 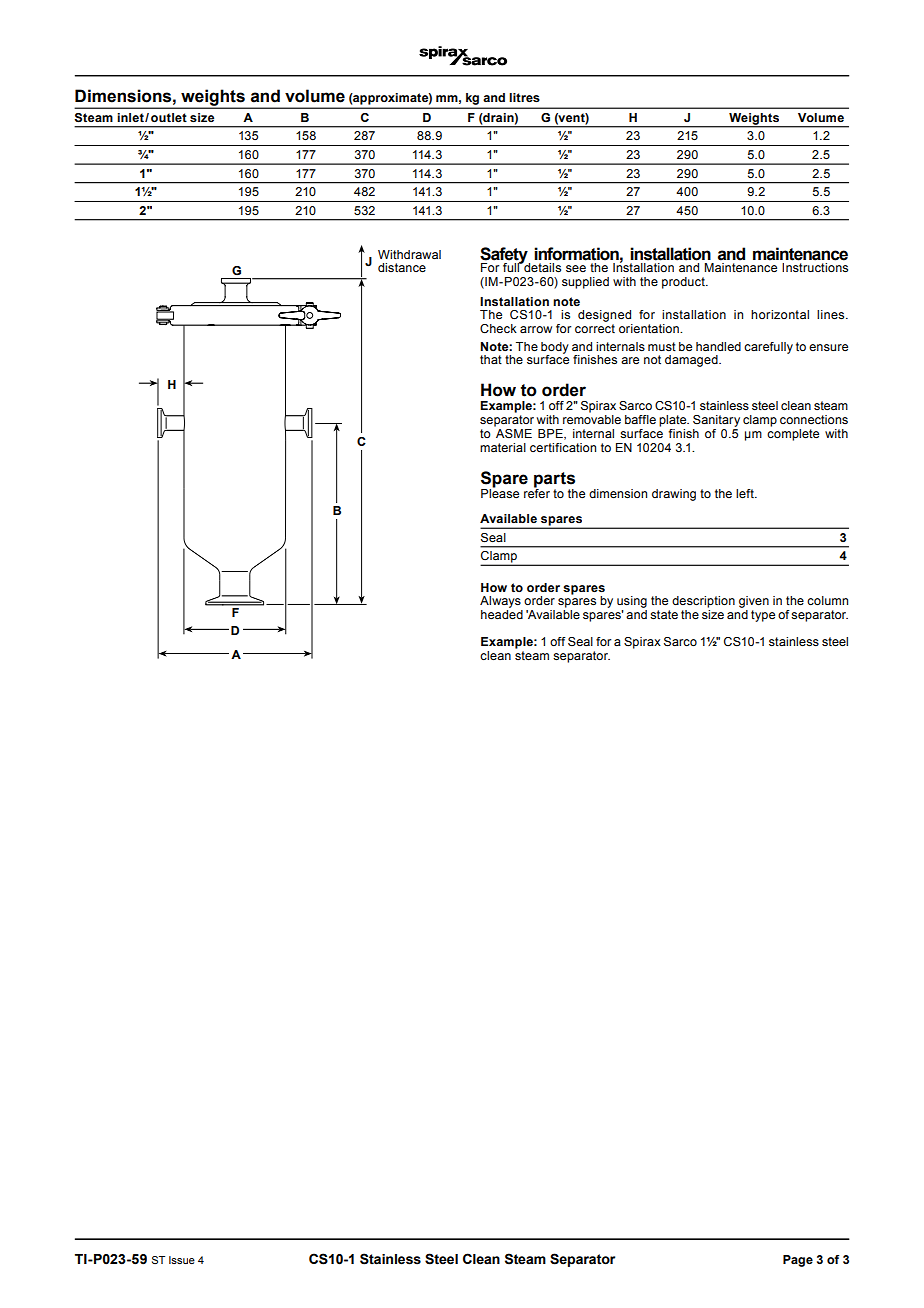 I want to click on given, so click(x=754, y=603).
